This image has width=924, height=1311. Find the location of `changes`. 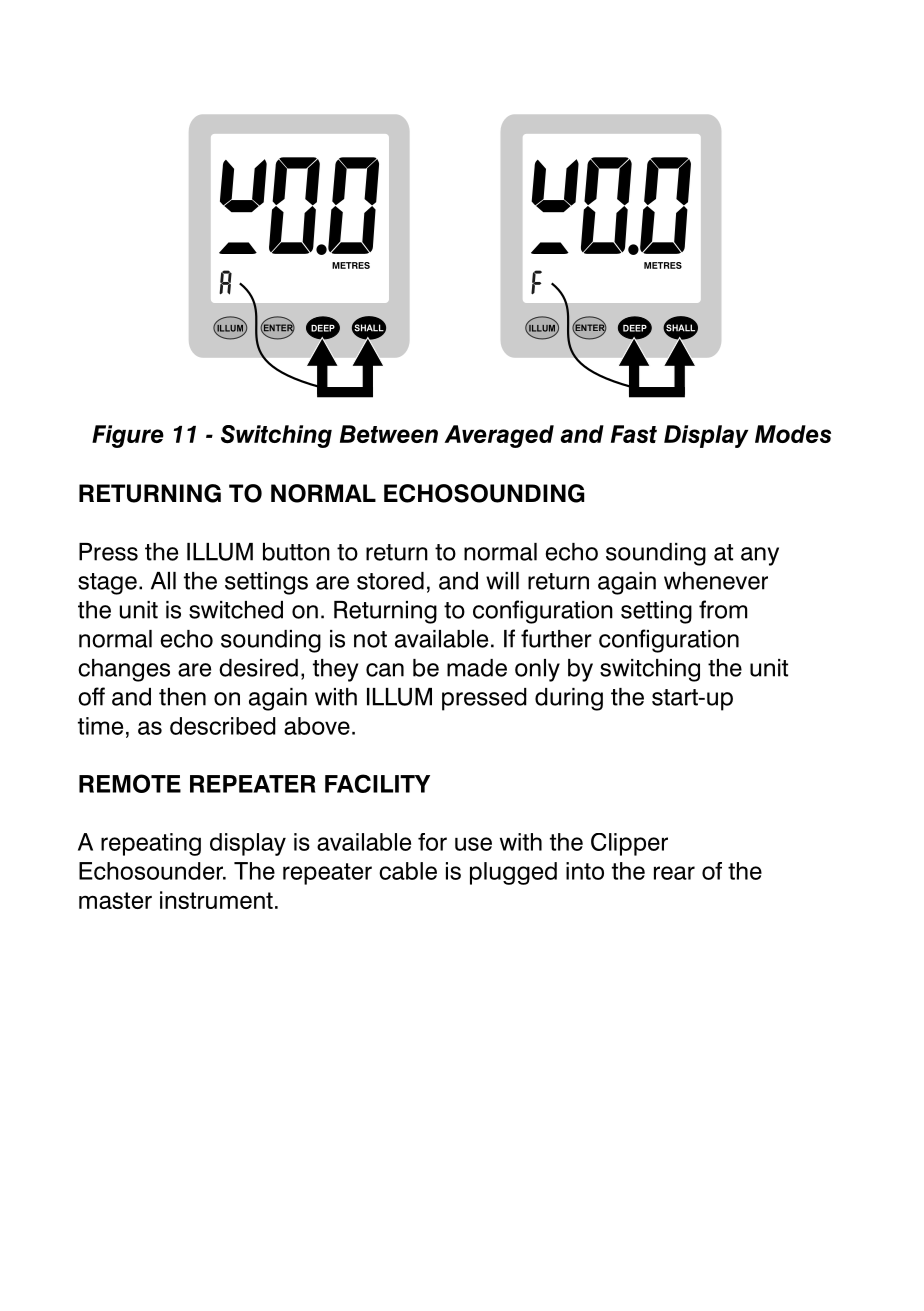

changes is located at coordinates (124, 670).
